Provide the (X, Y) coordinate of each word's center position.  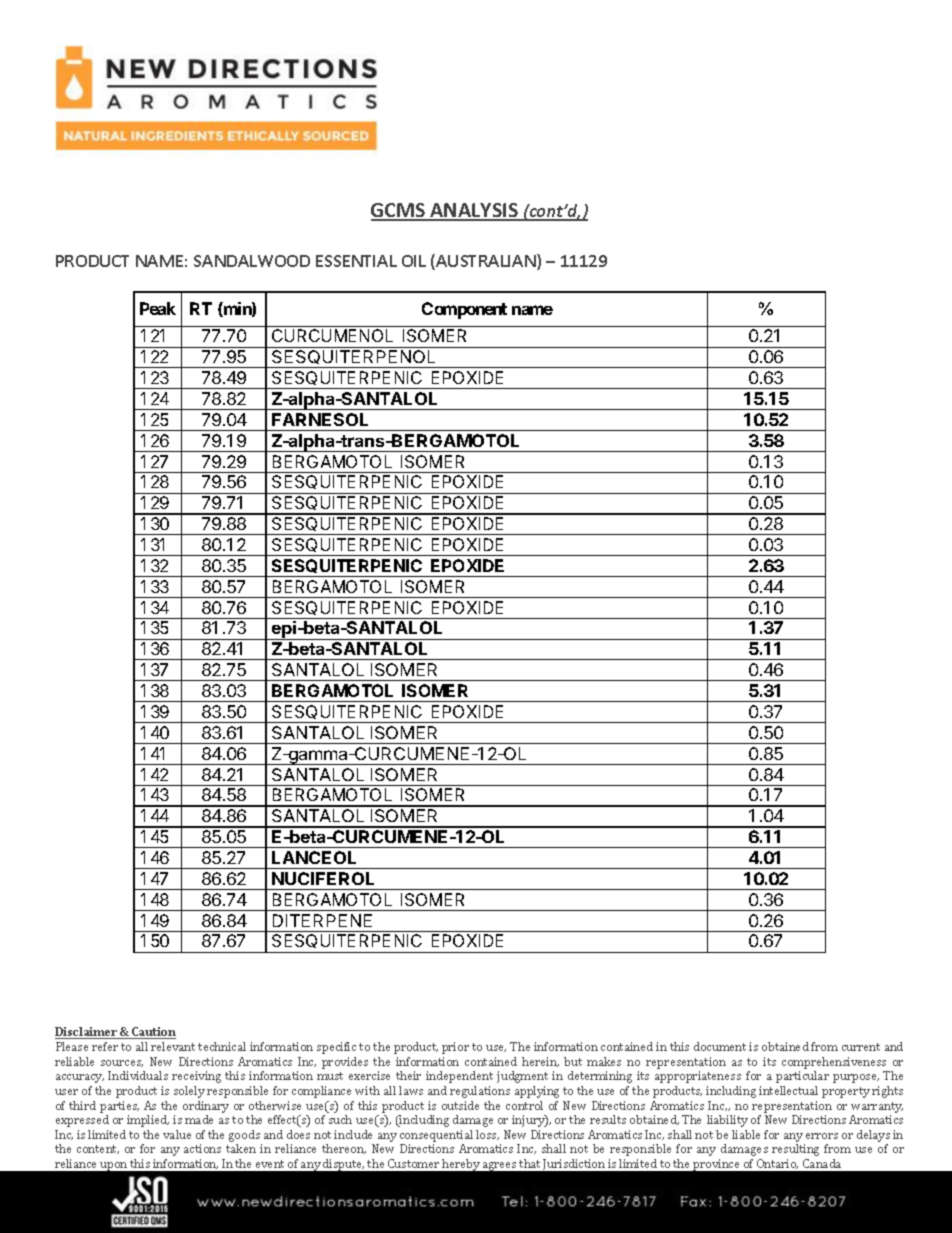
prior (455, 1048)
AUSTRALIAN (486, 262)
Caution (153, 1033)
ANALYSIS (474, 211)
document (720, 1046)
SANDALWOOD (252, 261)
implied (148, 1121)
